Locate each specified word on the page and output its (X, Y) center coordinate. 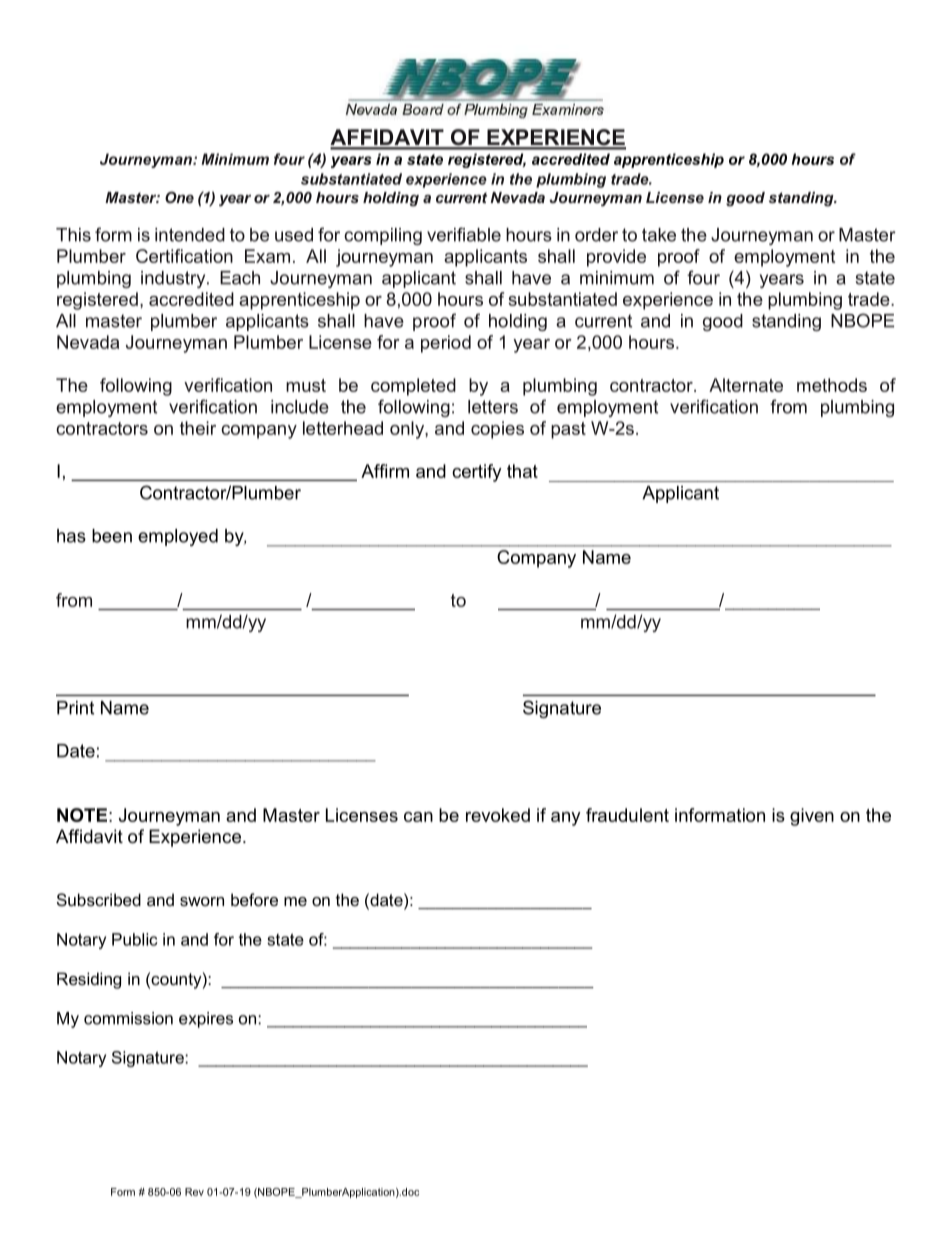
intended (190, 235)
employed (178, 537)
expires (206, 1020)
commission (128, 1018)
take (659, 235)
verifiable (464, 234)
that (522, 471)
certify (477, 473)
